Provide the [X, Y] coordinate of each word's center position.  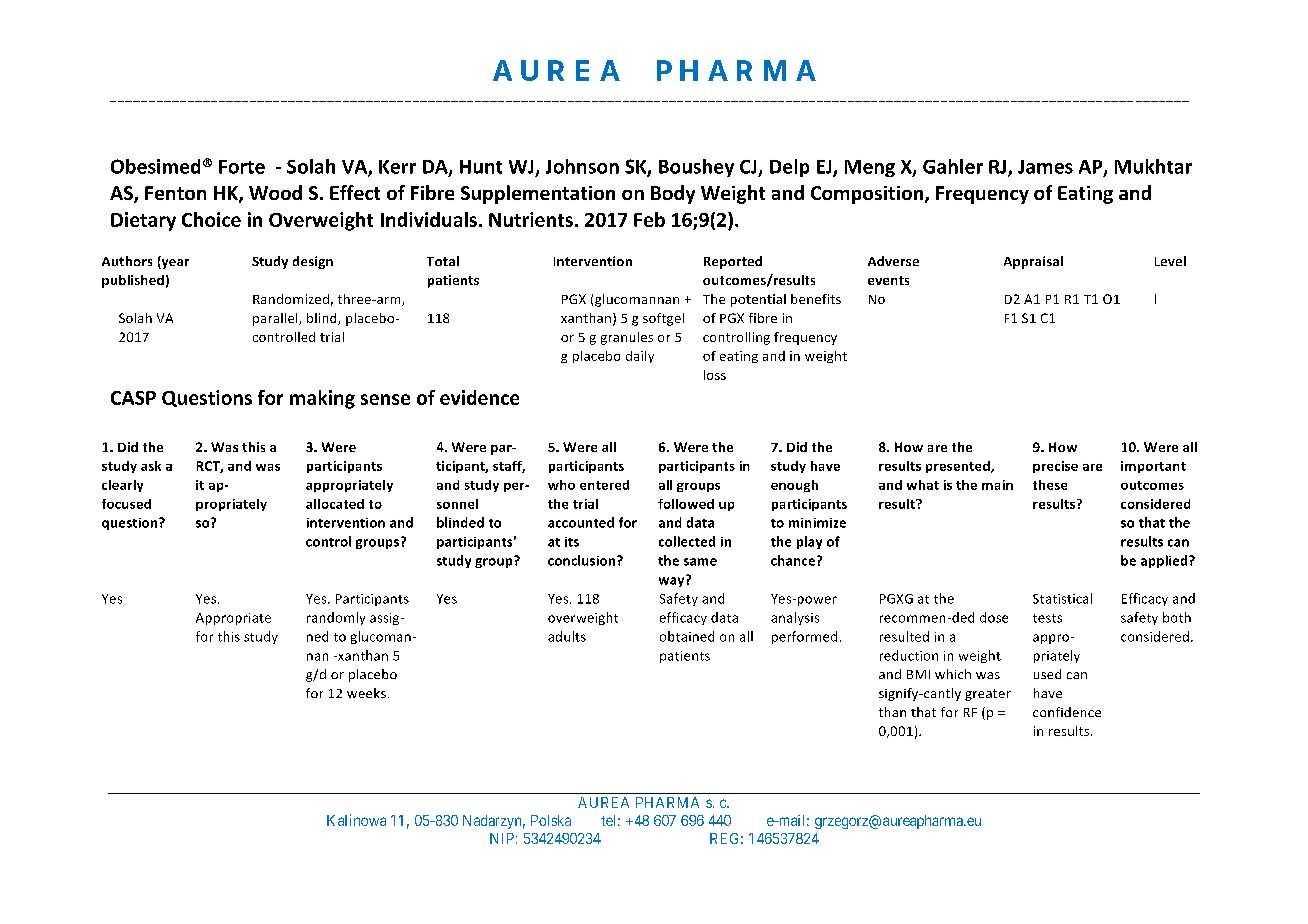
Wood [275, 192]
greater [988, 695]
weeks [366, 693]
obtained [687, 636]
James [1045, 167]
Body [673, 194]
